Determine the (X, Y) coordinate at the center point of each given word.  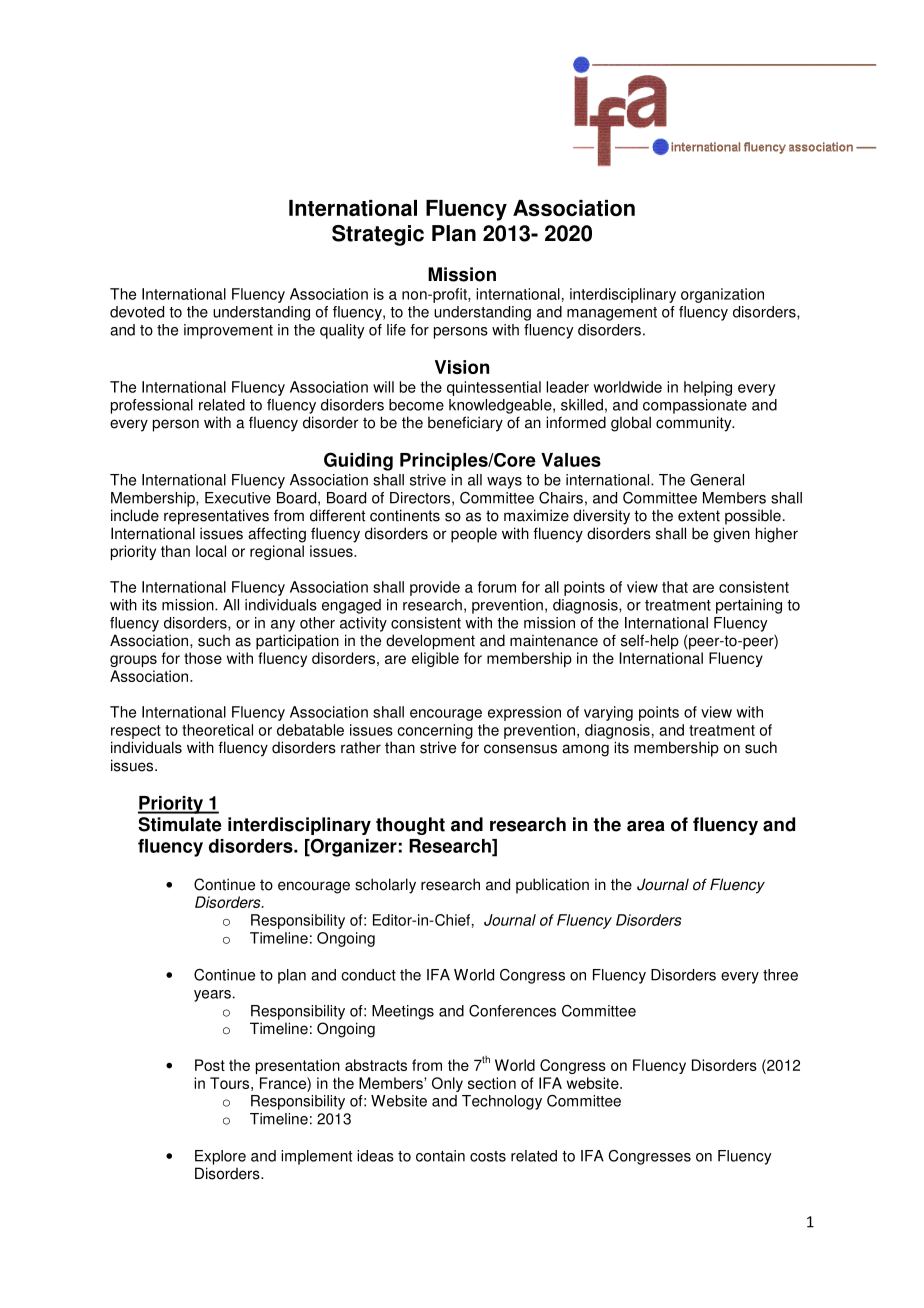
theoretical (217, 730)
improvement (228, 331)
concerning (435, 731)
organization (722, 295)
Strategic (378, 235)
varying (608, 713)
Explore (220, 1157)
